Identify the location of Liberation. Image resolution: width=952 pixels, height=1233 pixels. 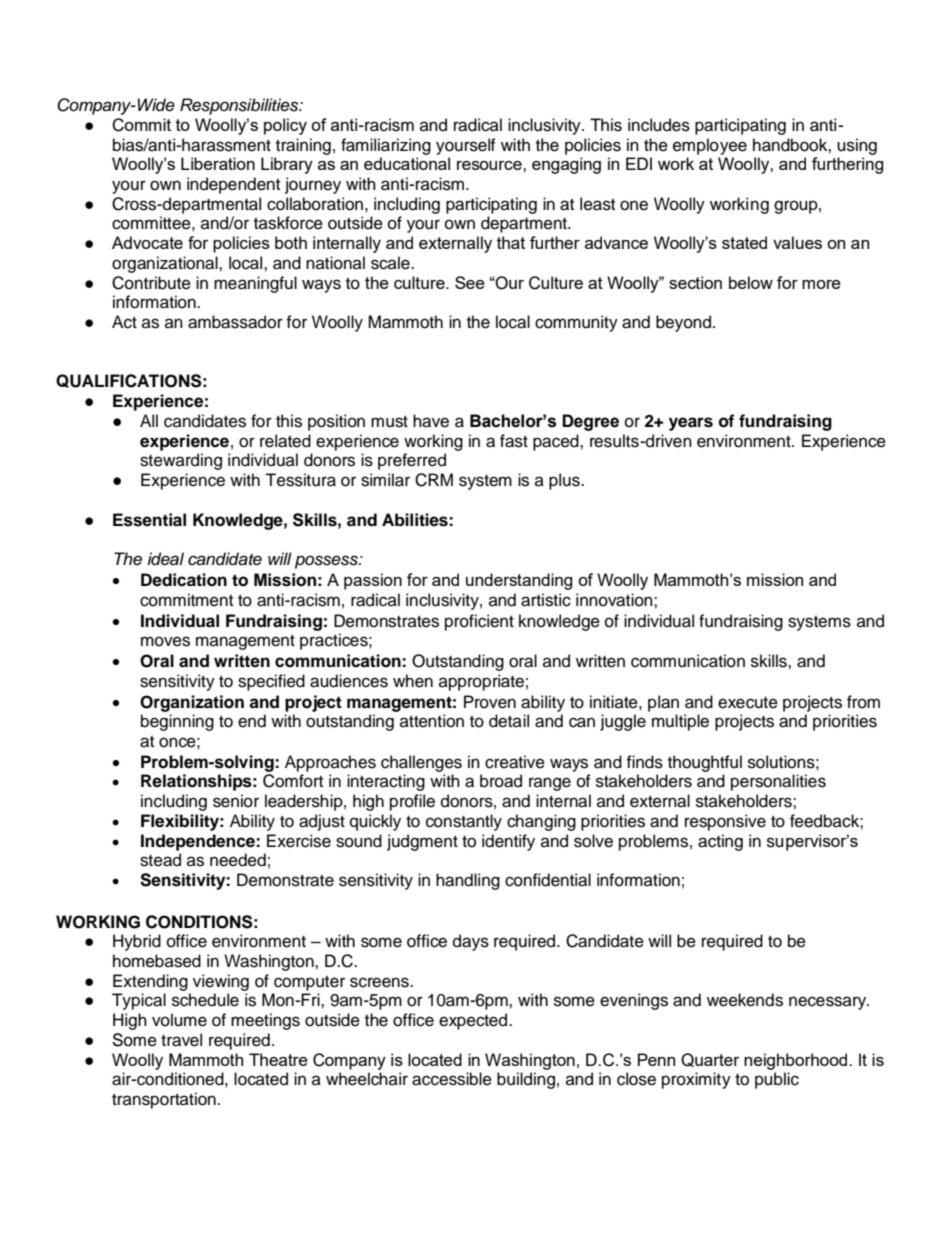
(218, 163).
